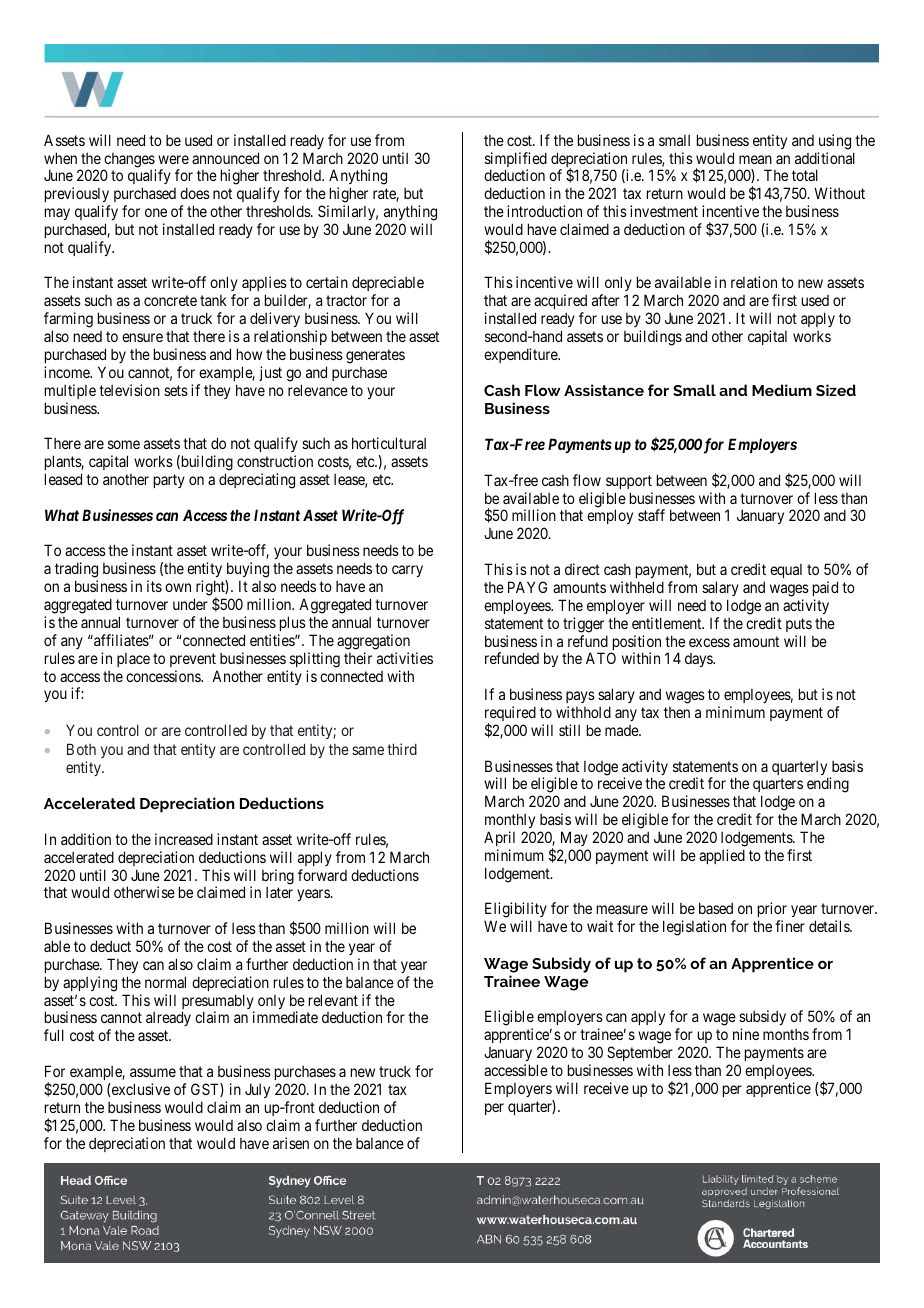  What do you see at coordinates (133, 660) in the document?
I see `place` at bounding box center [133, 660].
